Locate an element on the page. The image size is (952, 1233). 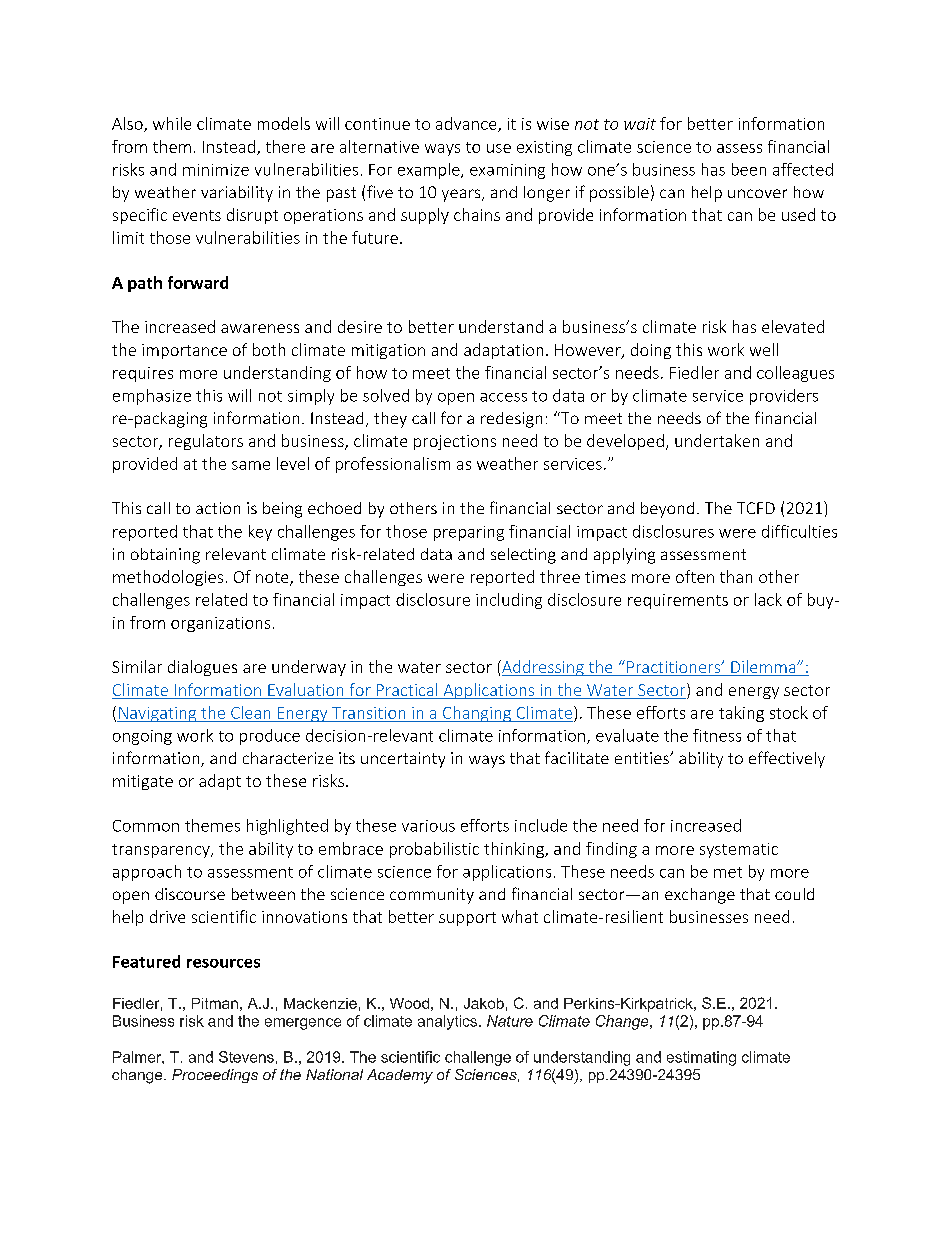
produce is located at coordinates (270, 737).
